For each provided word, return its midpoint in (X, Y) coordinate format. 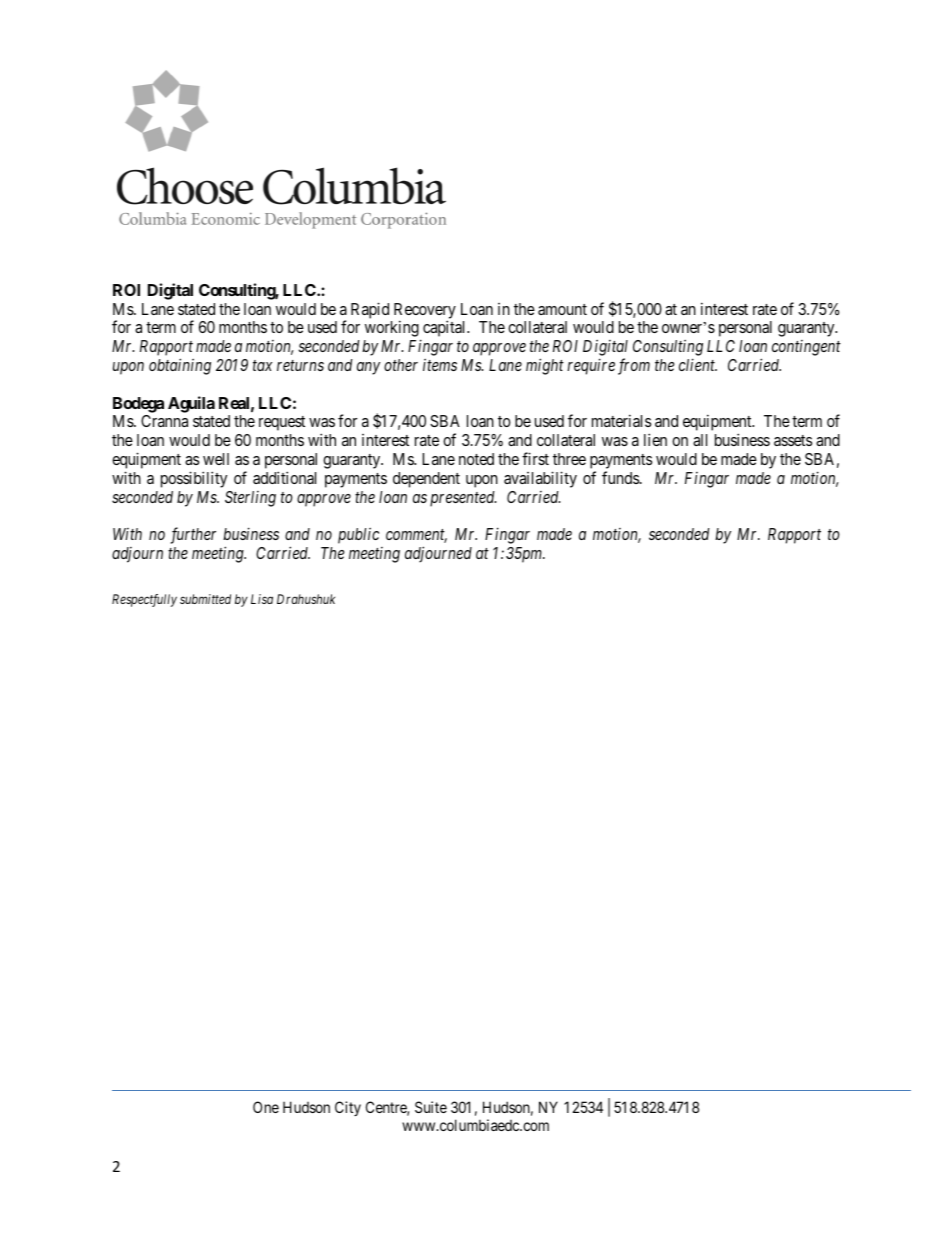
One (266, 1107)
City (348, 1108)
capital (446, 328)
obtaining (180, 366)
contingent (806, 348)
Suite (431, 1107)
